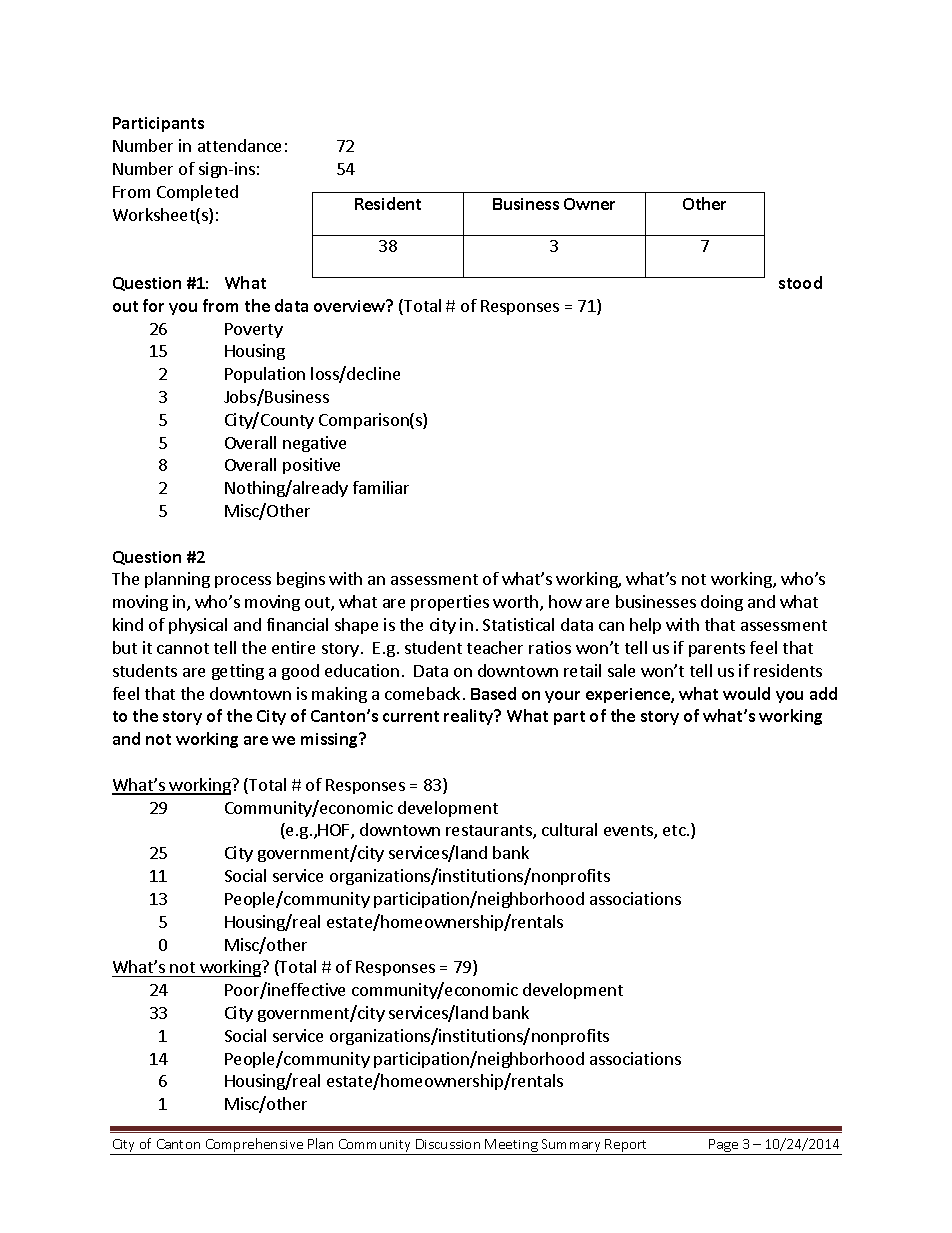  What do you see at coordinates (493, 693) in the image?
I see `Based` at bounding box center [493, 693].
